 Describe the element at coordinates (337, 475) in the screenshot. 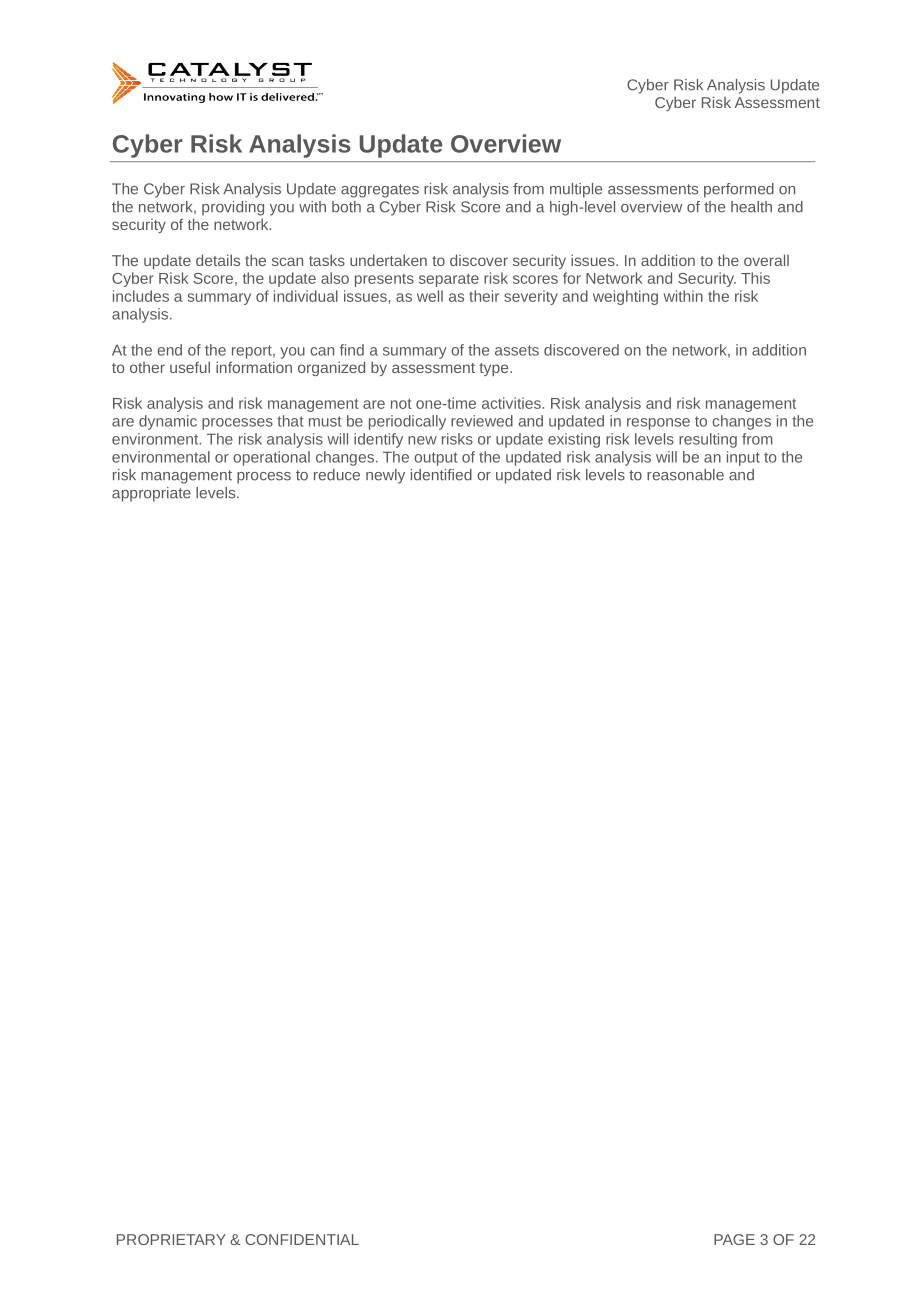

I see `reduce` at that location.
